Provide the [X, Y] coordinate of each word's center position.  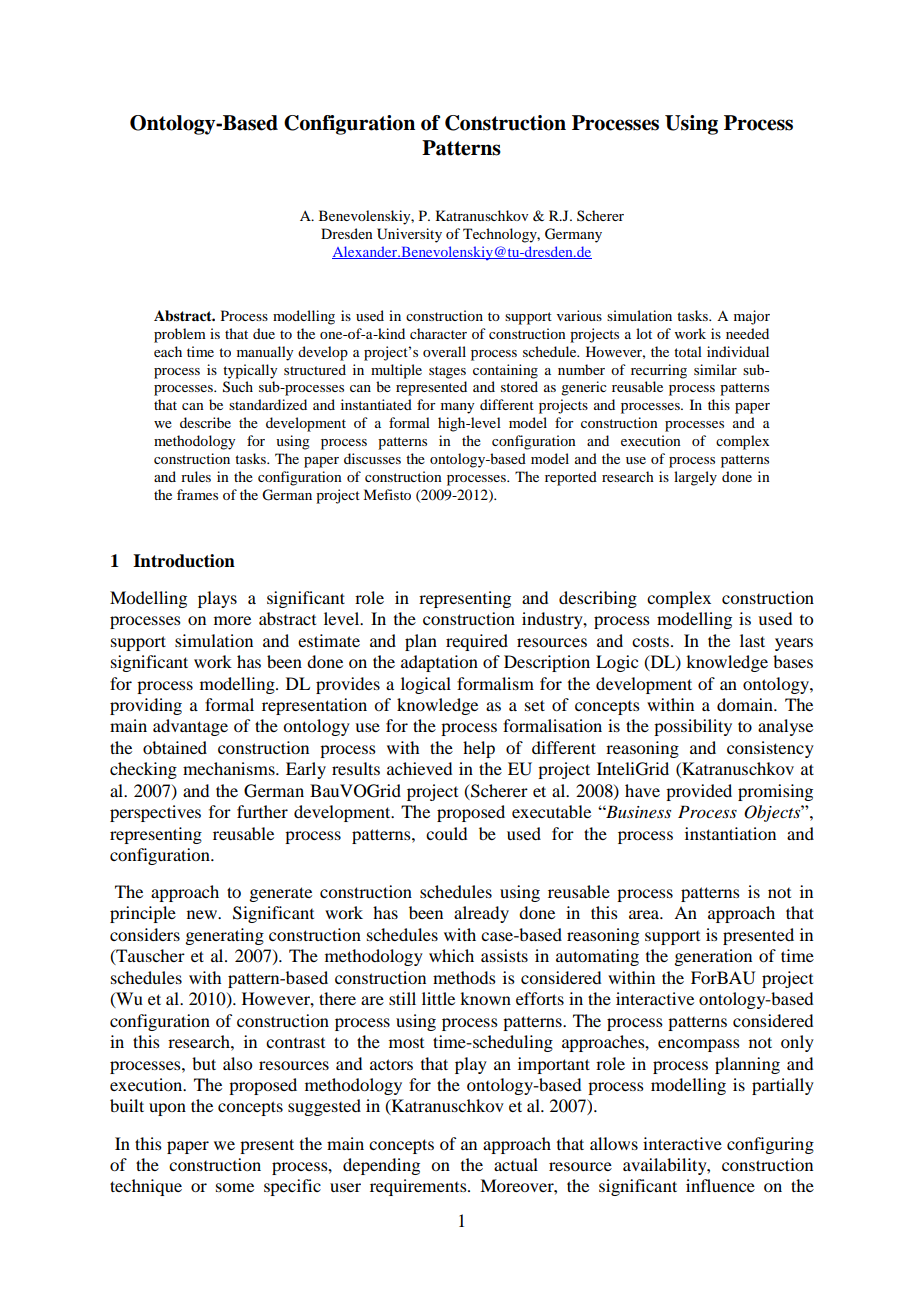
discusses [372, 458]
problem [180, 335]
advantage [190, 727]
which [451, 955]
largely [695, 478]
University [409, 235]
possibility [693, 727]
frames [197, 494]
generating [224, 936]
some [235, 1187]
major [752, 317]
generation [713, 957]
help [479, 749]
